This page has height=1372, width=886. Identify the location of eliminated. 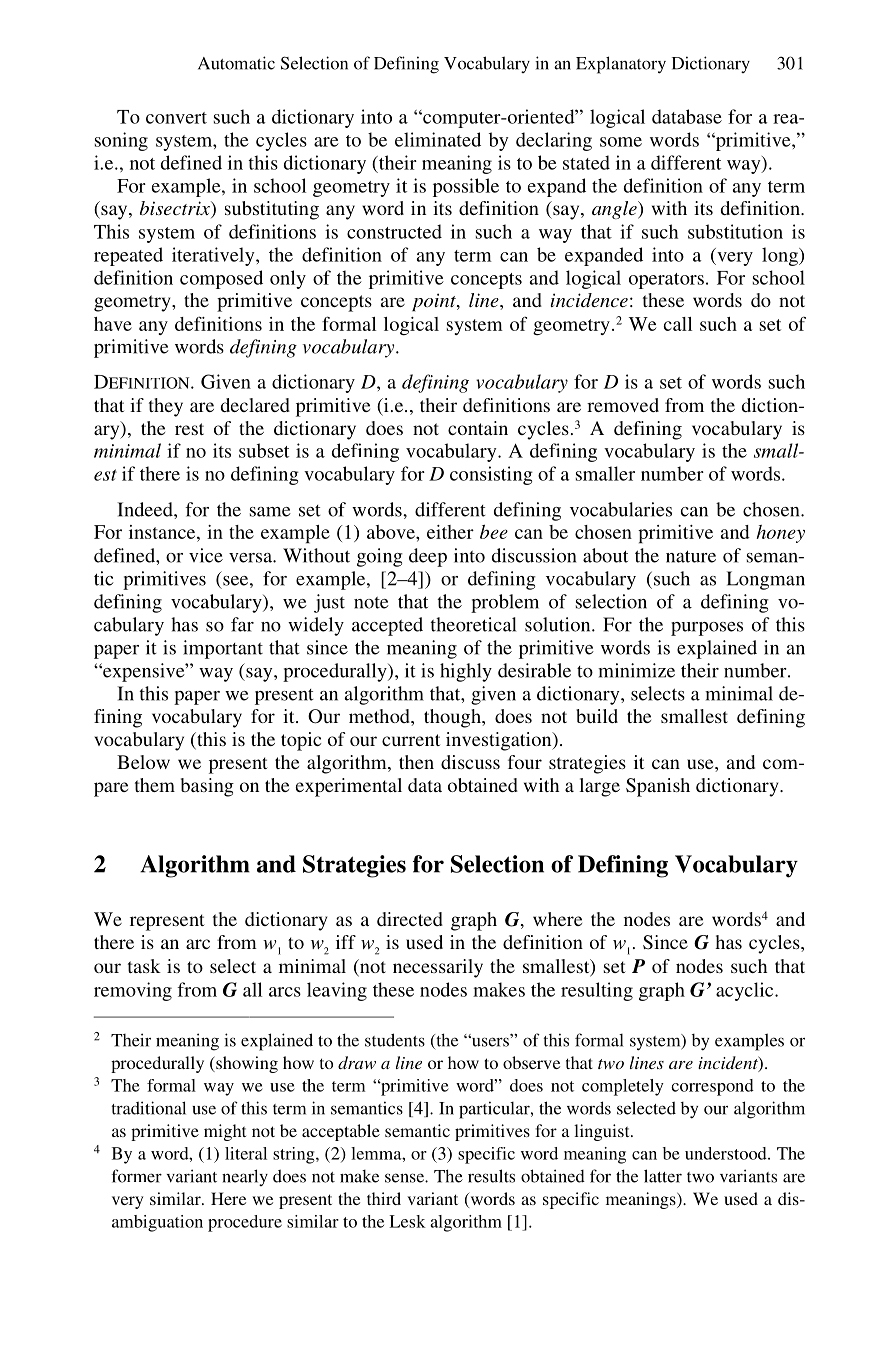
(438, 139).
